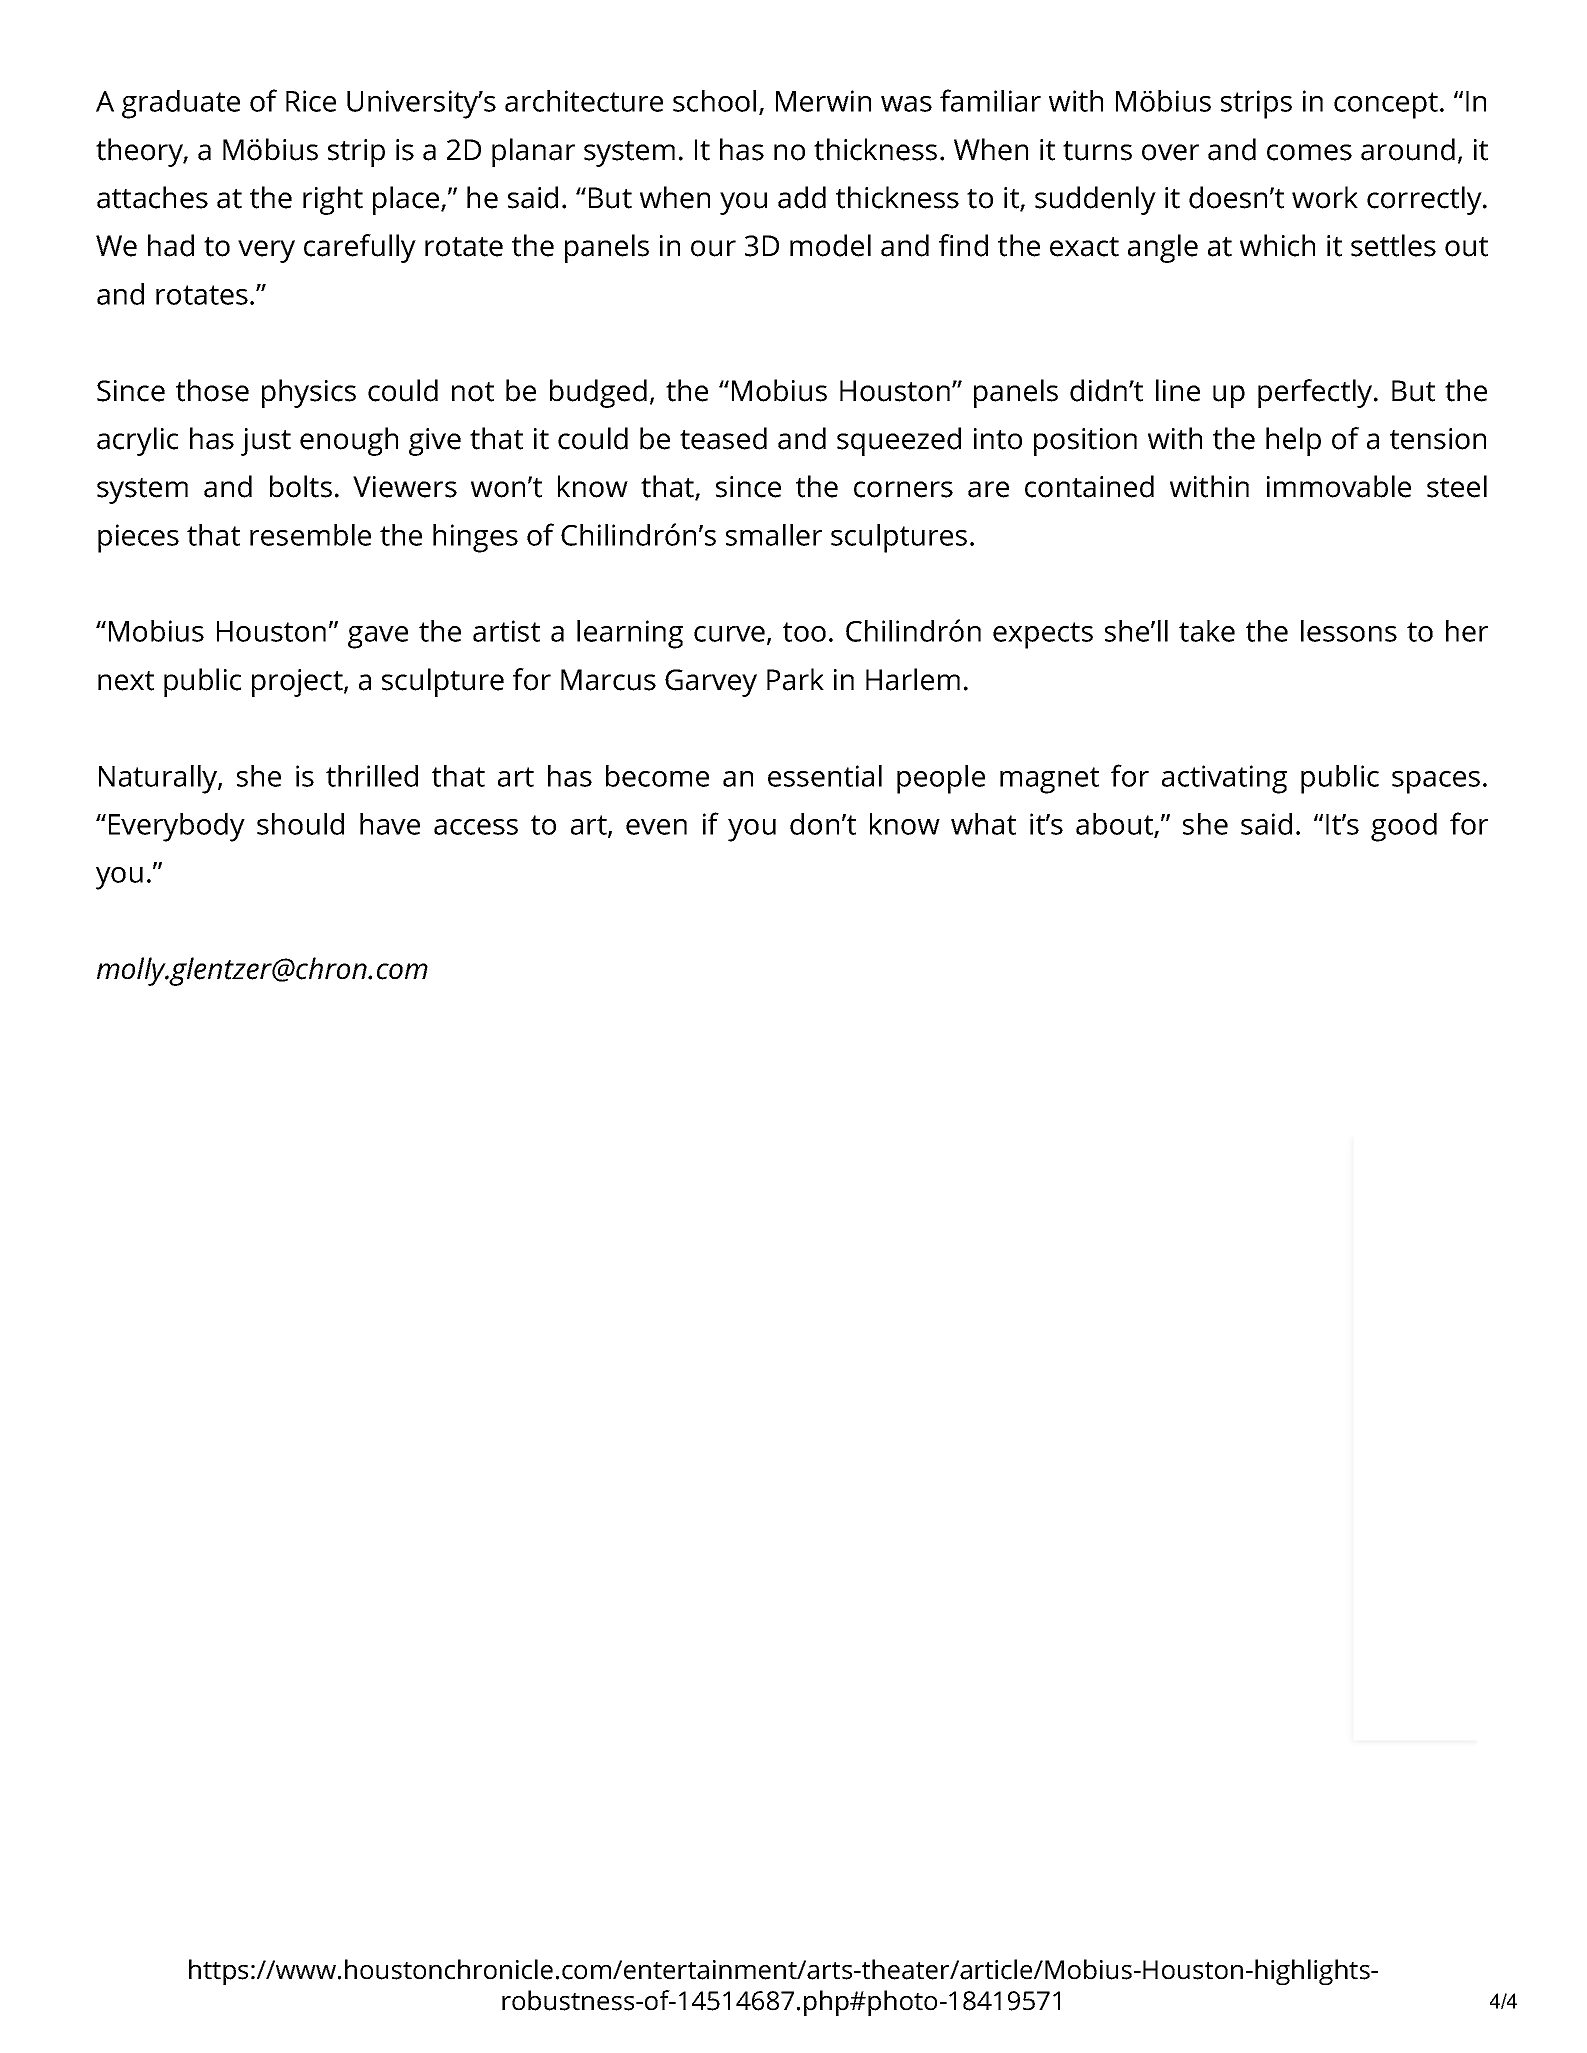  What do you see at coordinates (723, 438) in the document?
I see `teased` at bounding box center [723, 438].
